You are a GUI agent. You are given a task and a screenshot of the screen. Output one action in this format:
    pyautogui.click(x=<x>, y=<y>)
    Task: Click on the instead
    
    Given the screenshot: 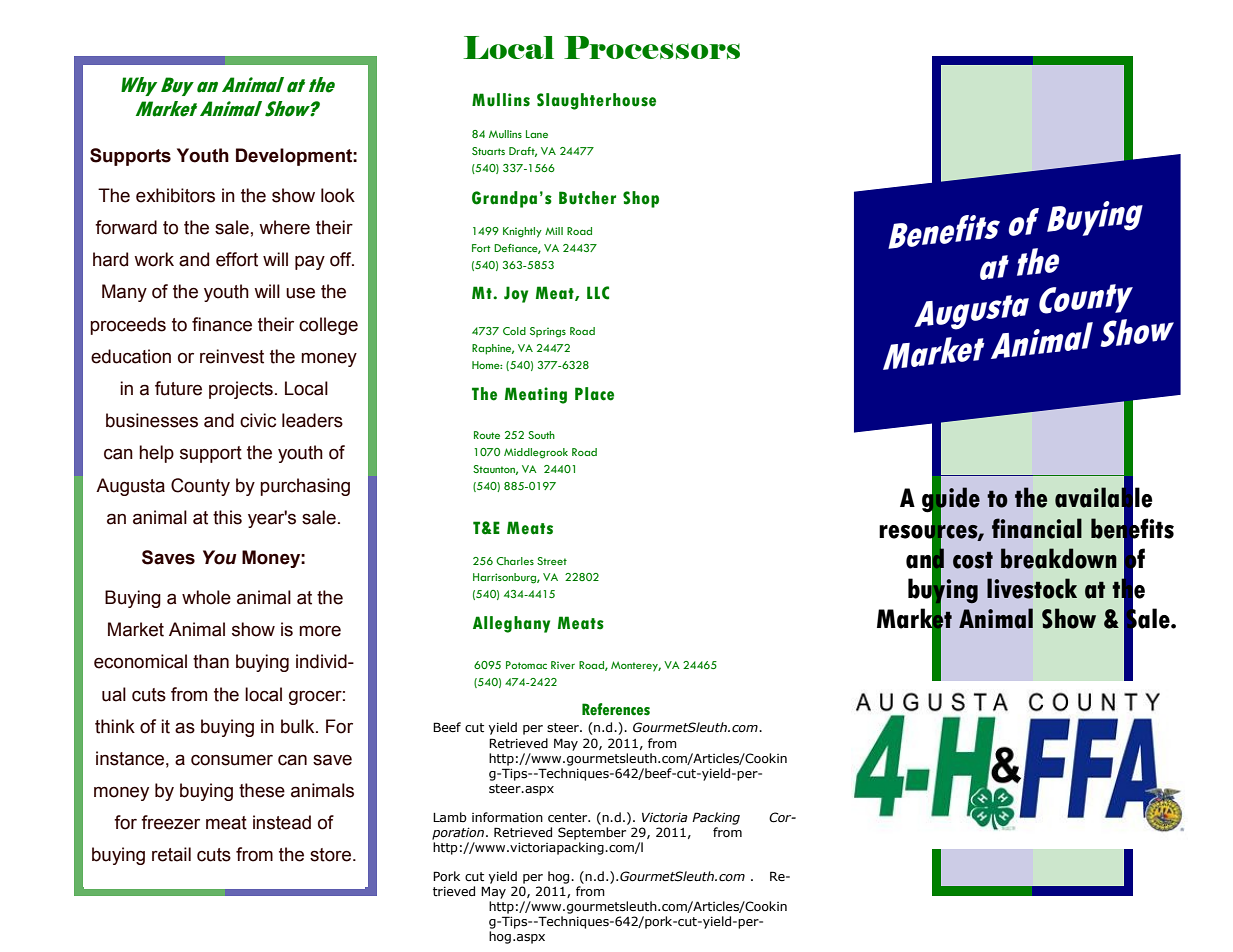 What is the action you would take?
    pyautogui.click(x=282, y=822)
